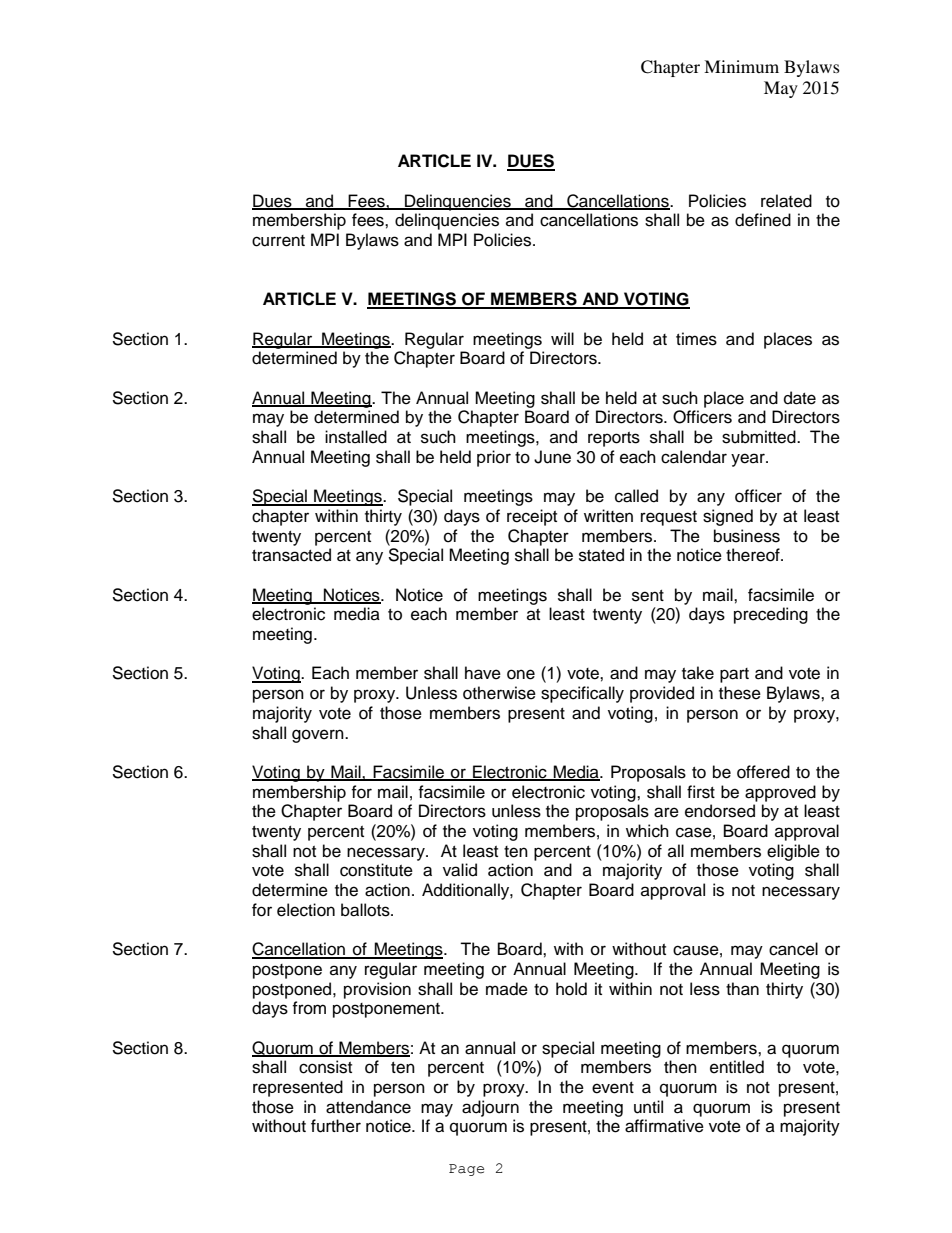  What do you see at coordinates (376, 870) in the page?
I see `constitute` at bounding box center [376, 870].
